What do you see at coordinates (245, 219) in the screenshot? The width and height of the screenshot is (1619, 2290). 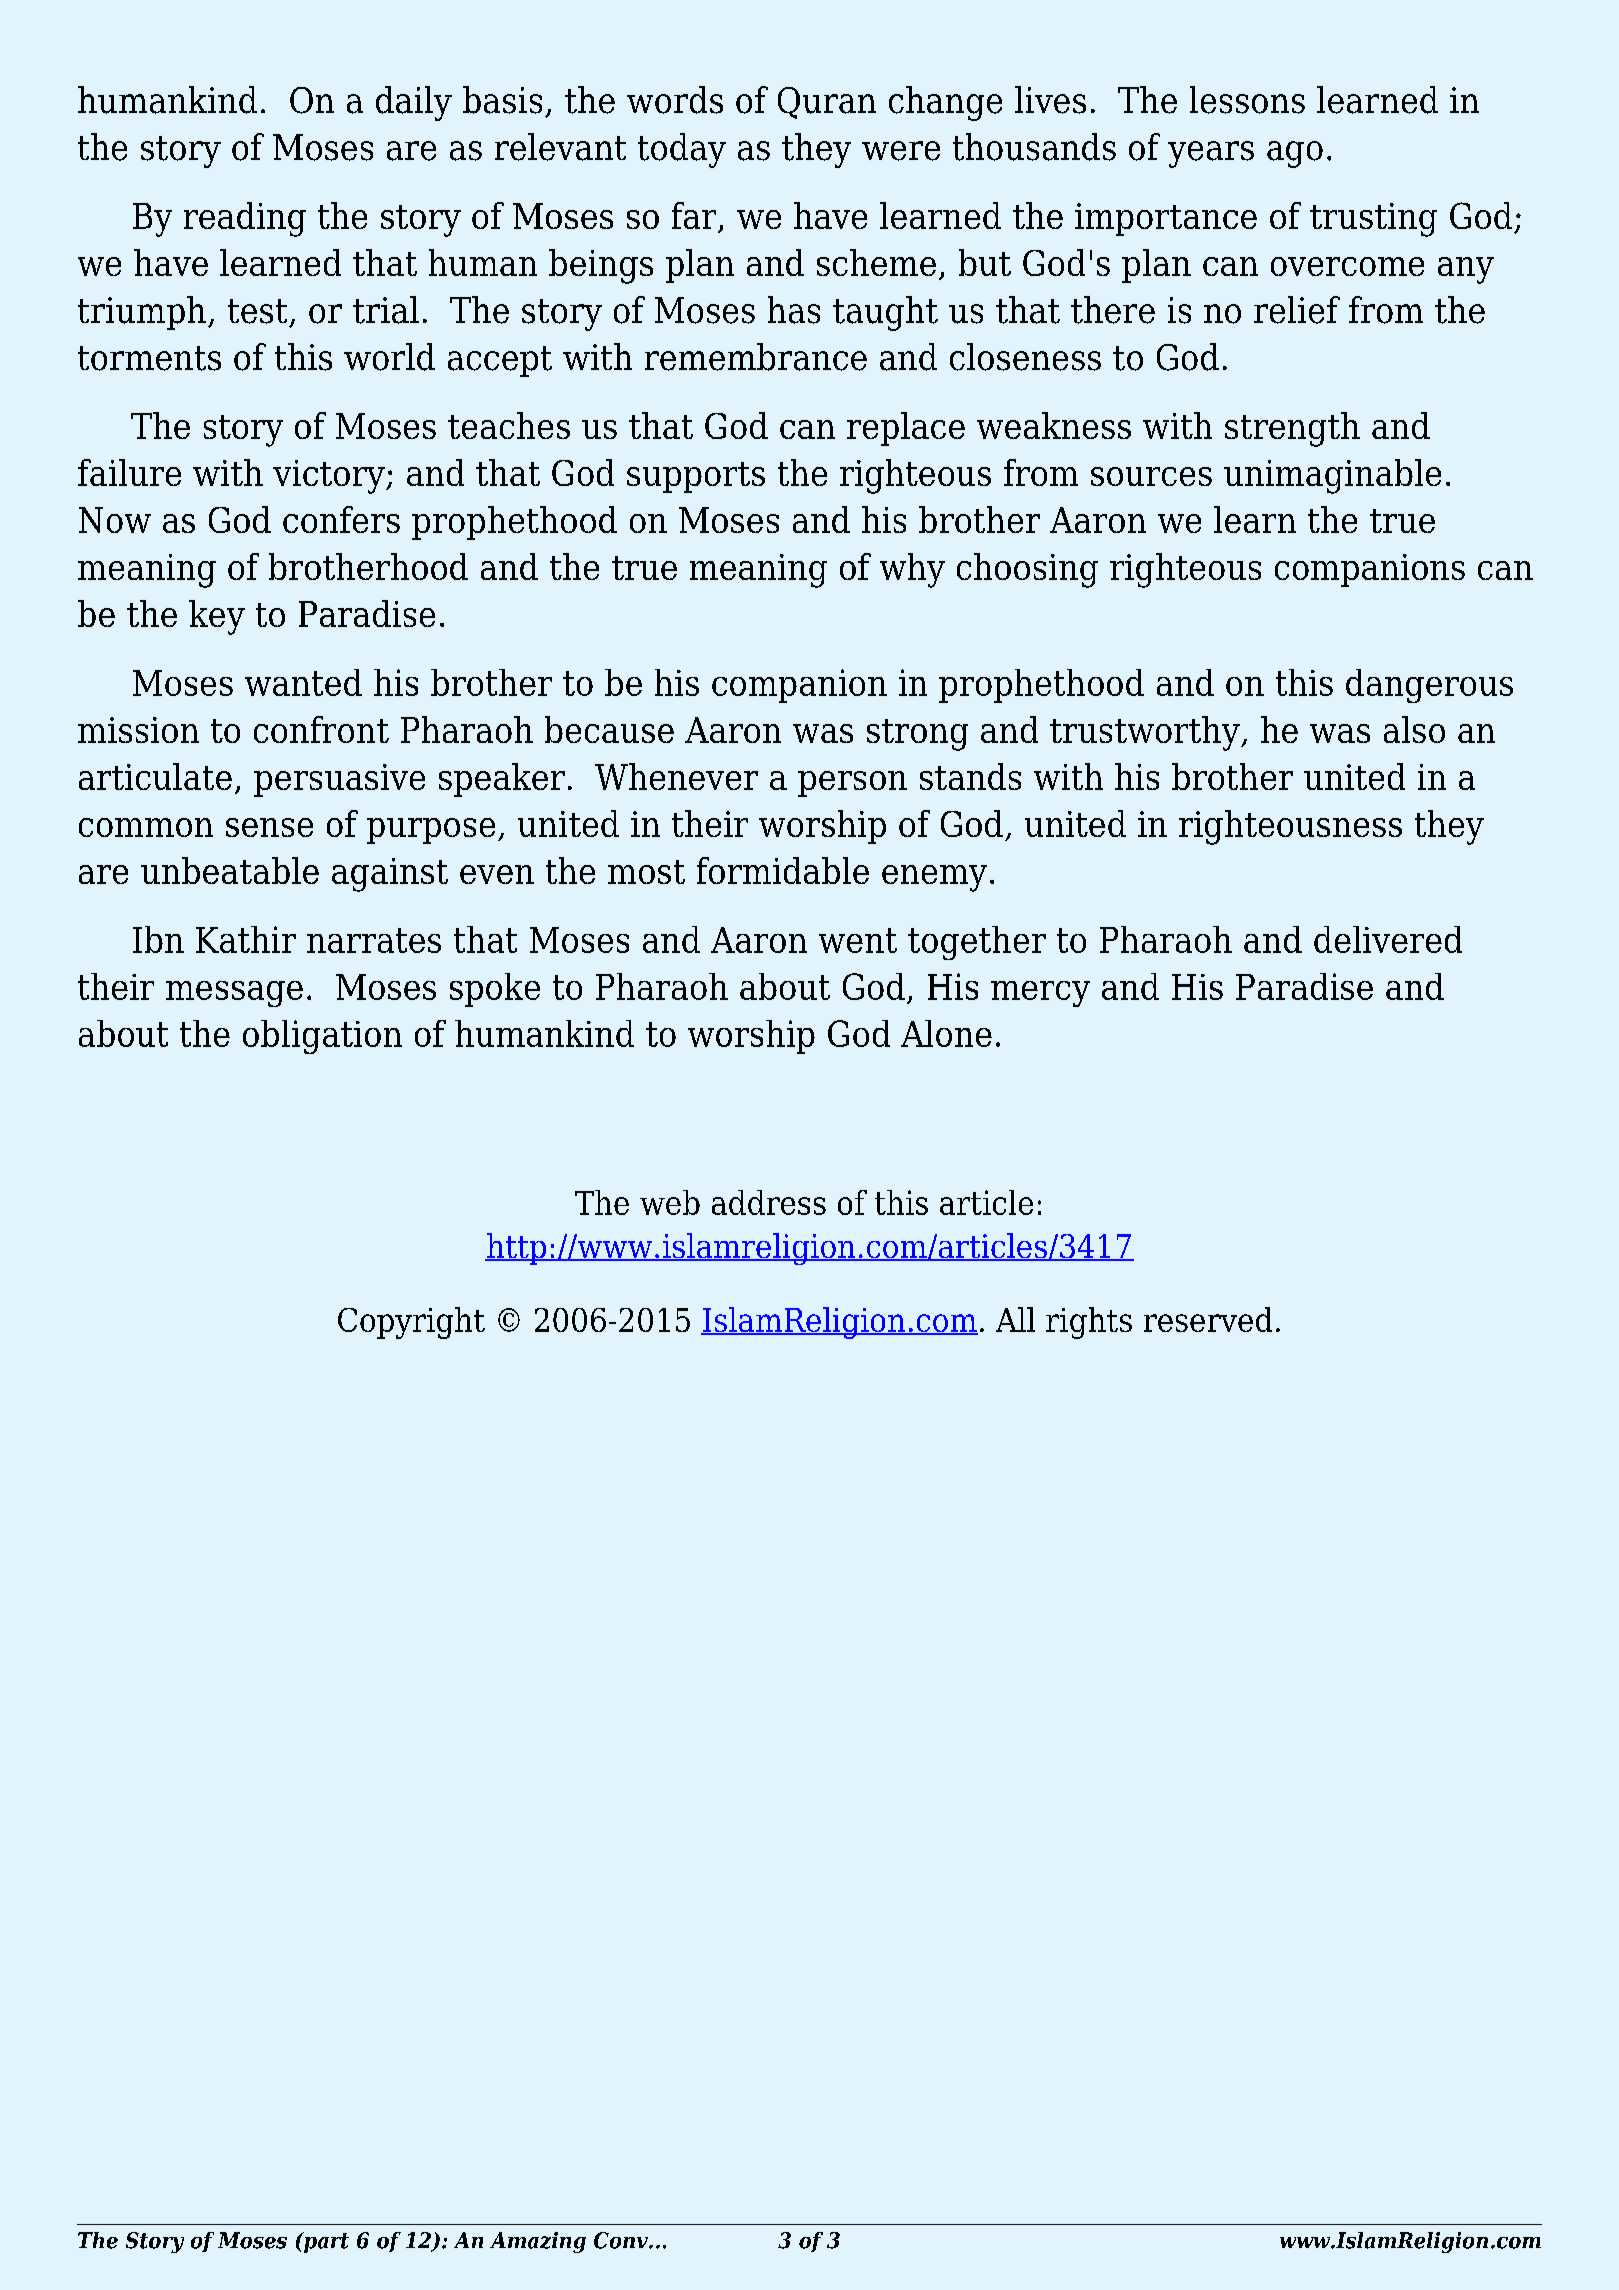 I see `reading` at bounding box center [245, 219].
